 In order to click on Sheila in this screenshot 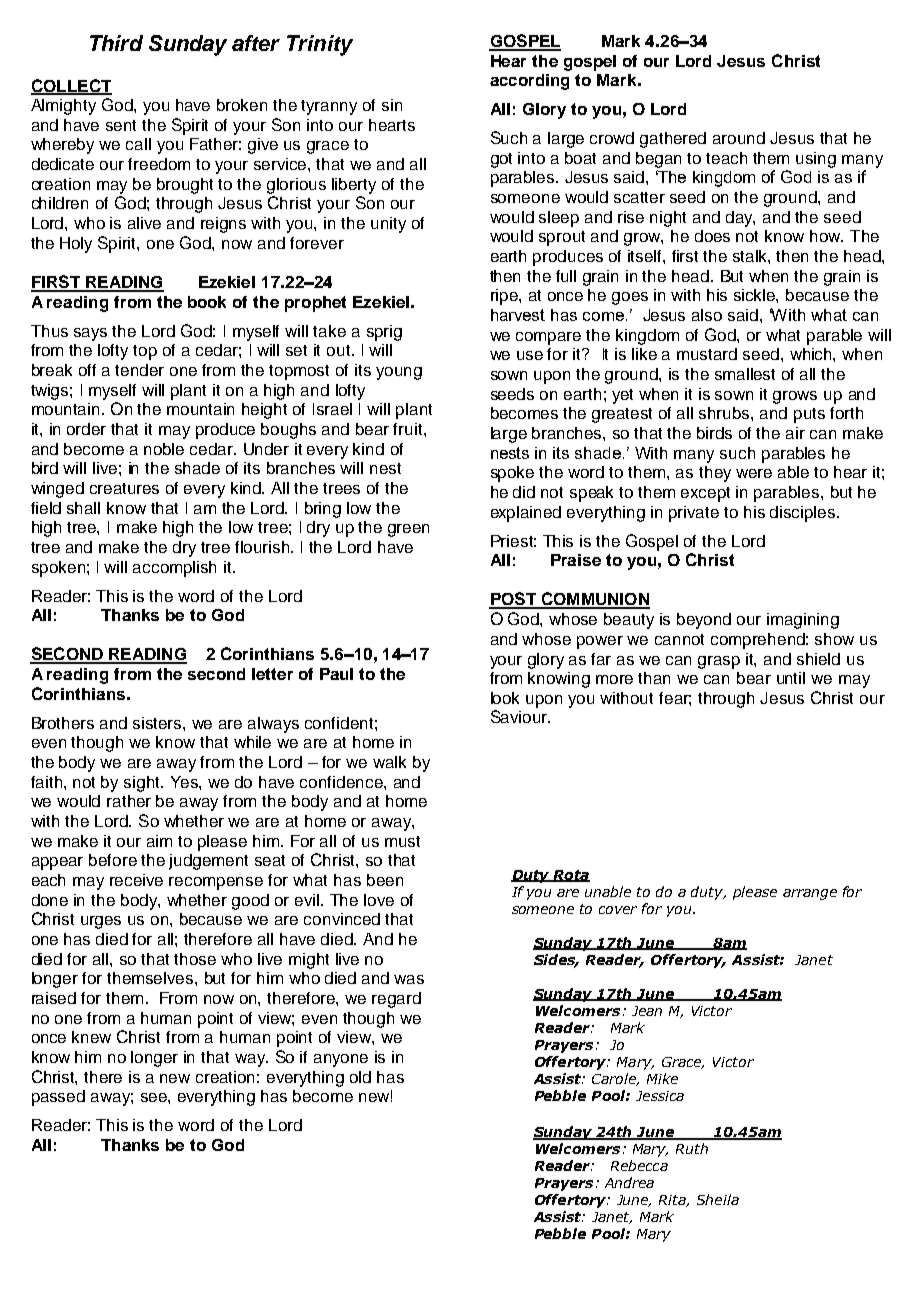, I will do `click(718, 1199)`.
